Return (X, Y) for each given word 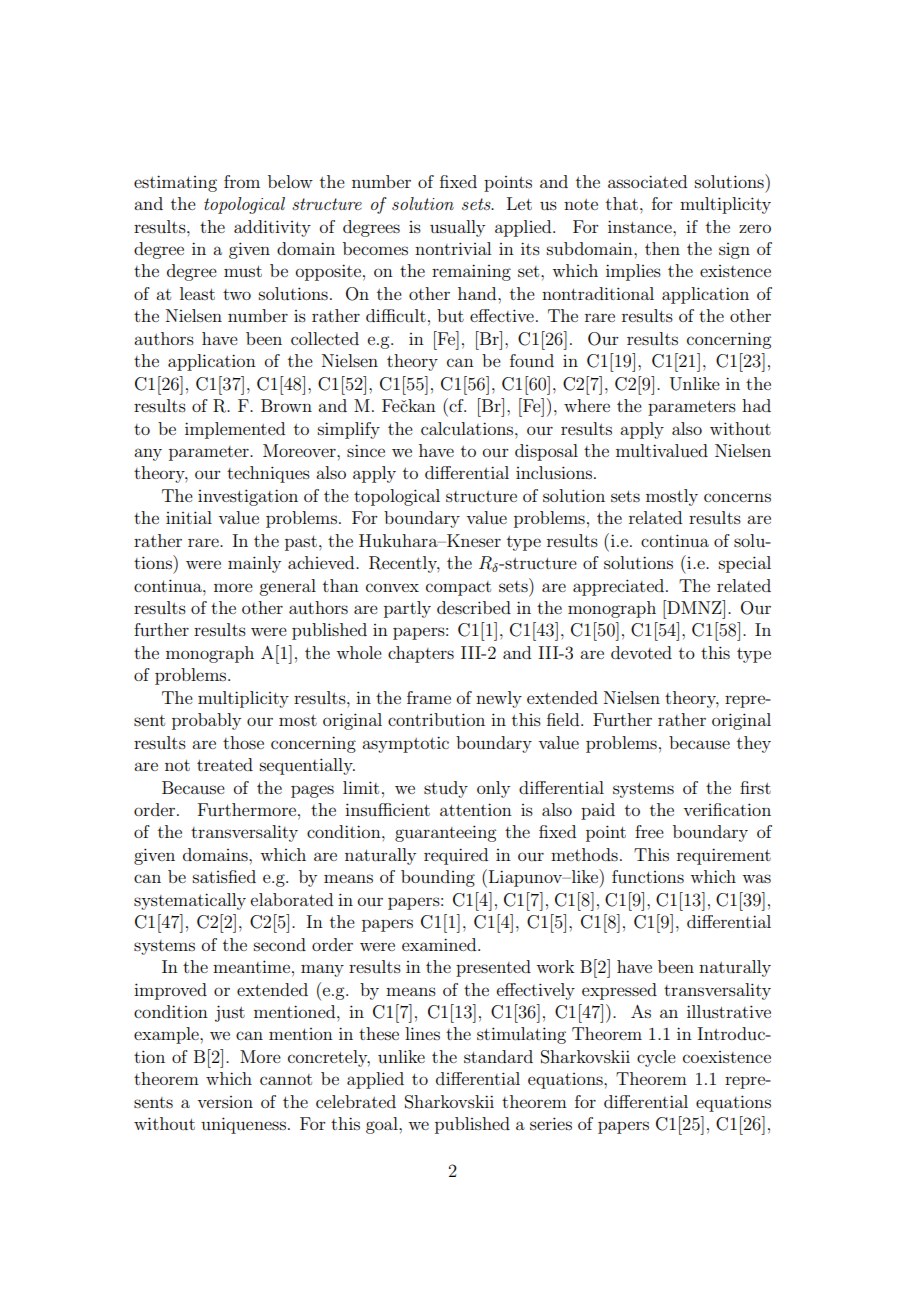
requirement (724, 856)
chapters (421, 654)
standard (498, 1056)
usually (457, 228)
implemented (235, 430)
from (242, 181)
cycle (656, 1058)
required (456, 856)
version (225, 1102)
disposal (546, 452)
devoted (641, 652)
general (287, 587)
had (756, 405)
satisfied (224, 876)
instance (641, 226)
